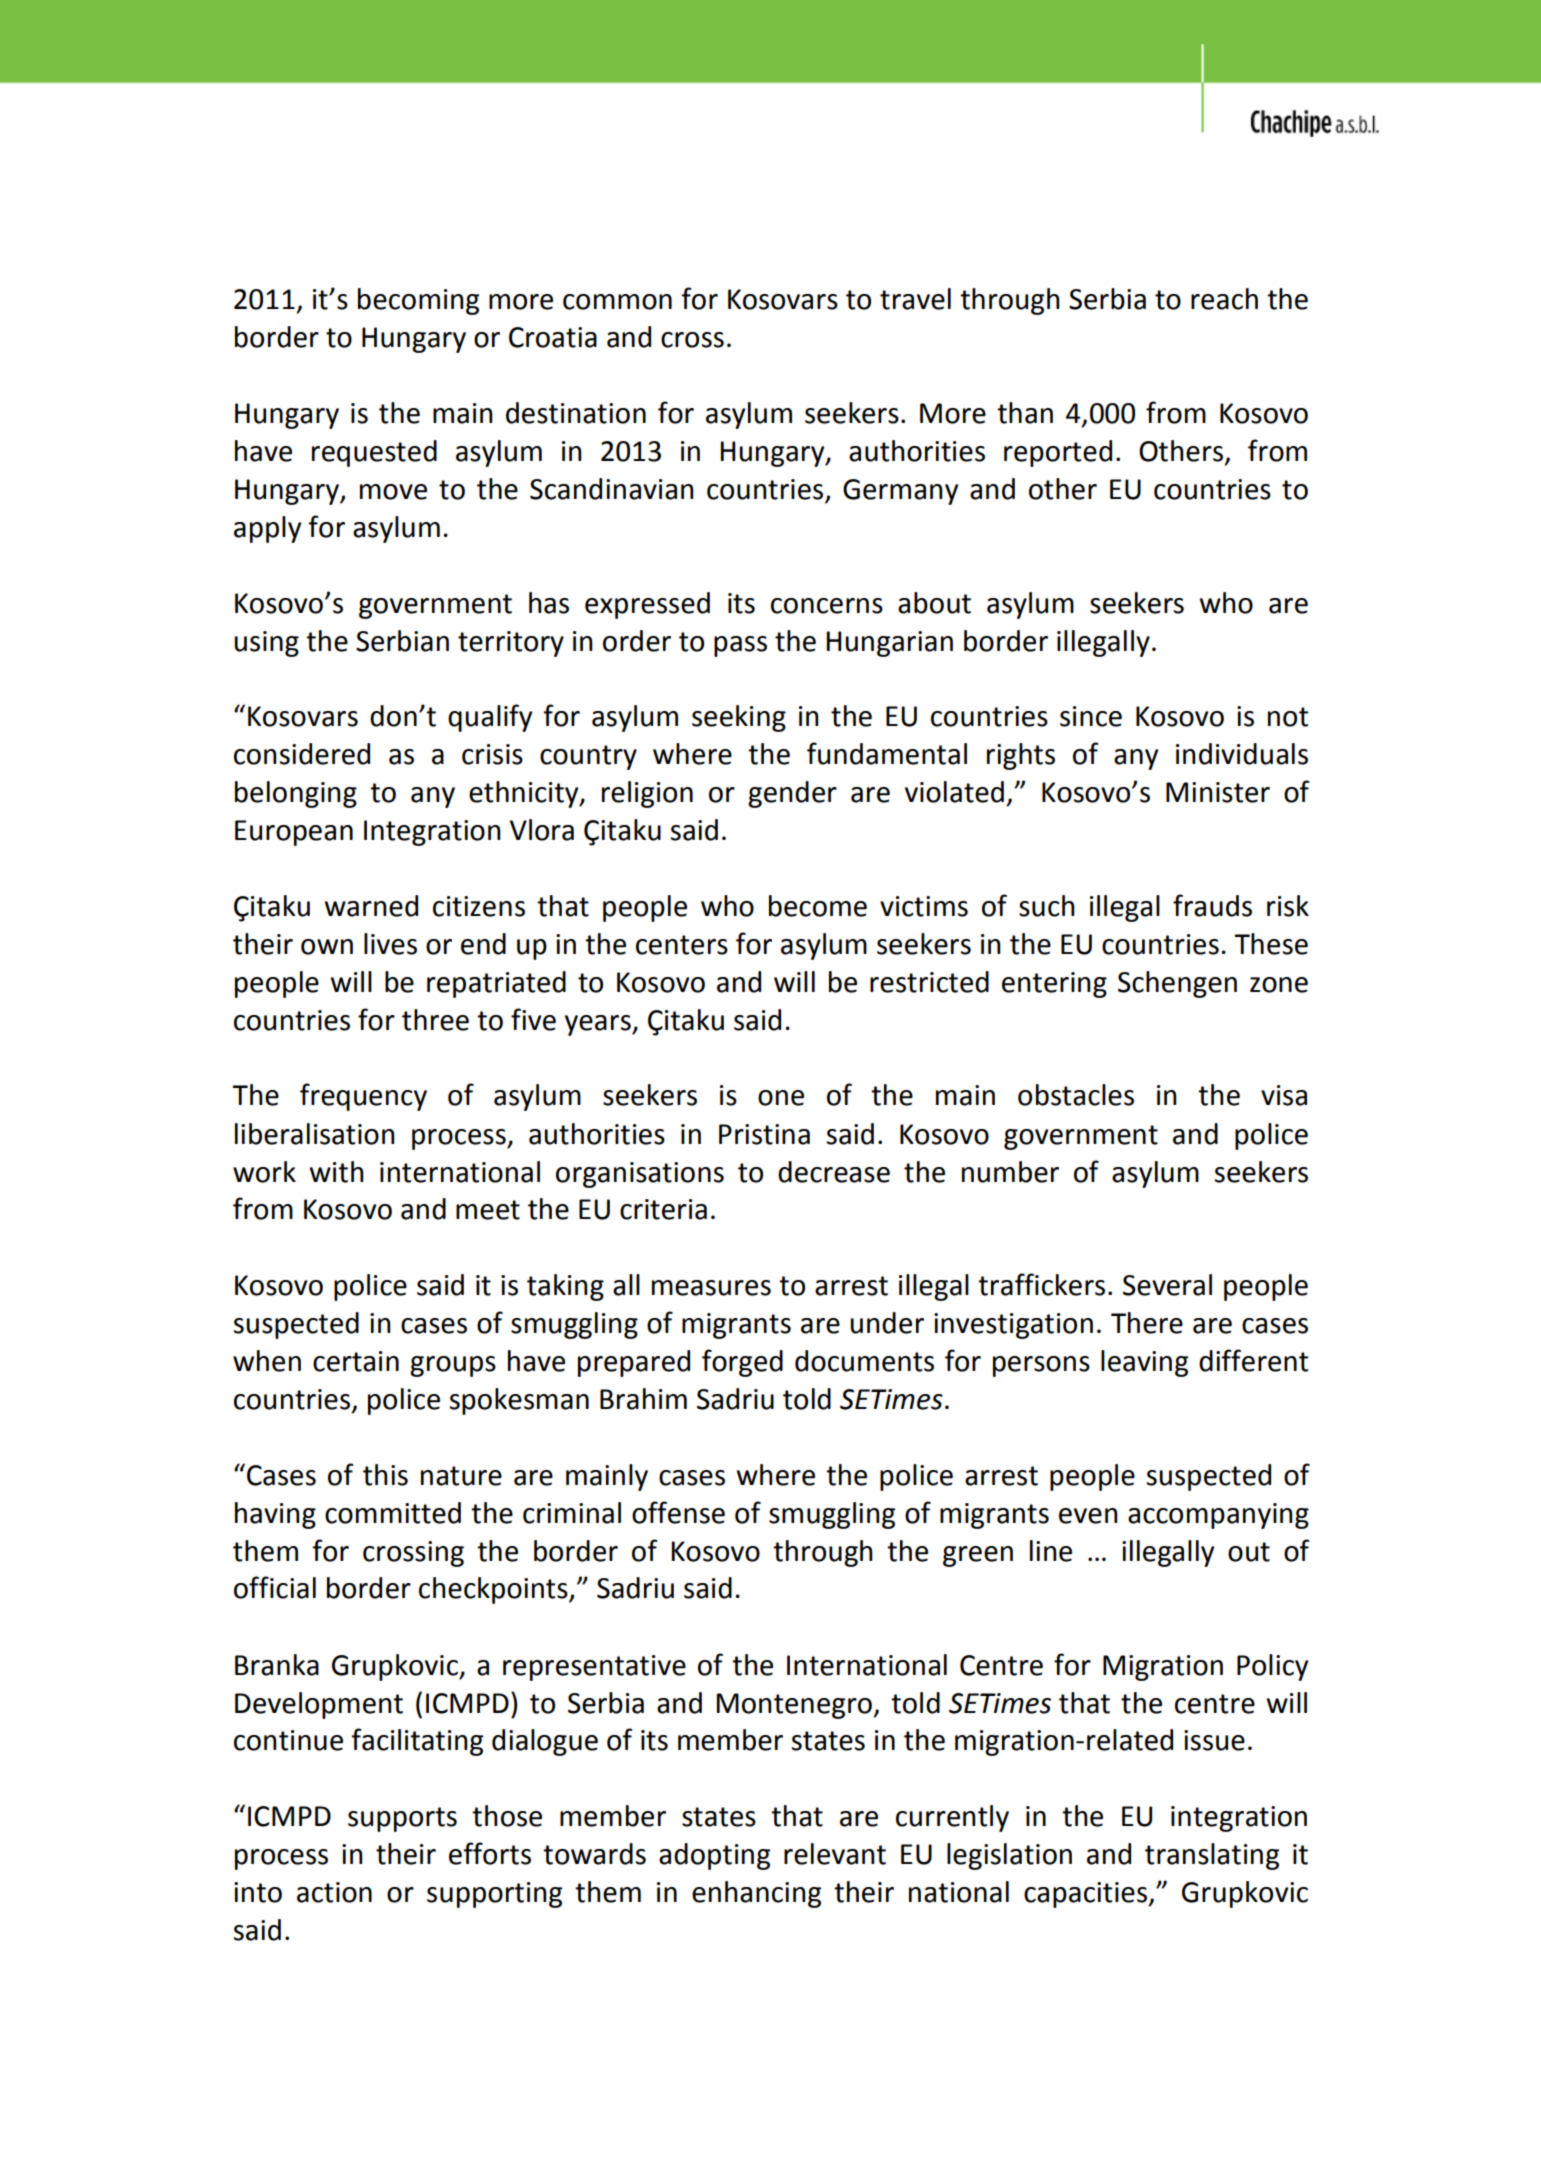  What do you see at coordinates (915, 299) in the screenshot?
I see `travel` at bounding box center [915, 299].
